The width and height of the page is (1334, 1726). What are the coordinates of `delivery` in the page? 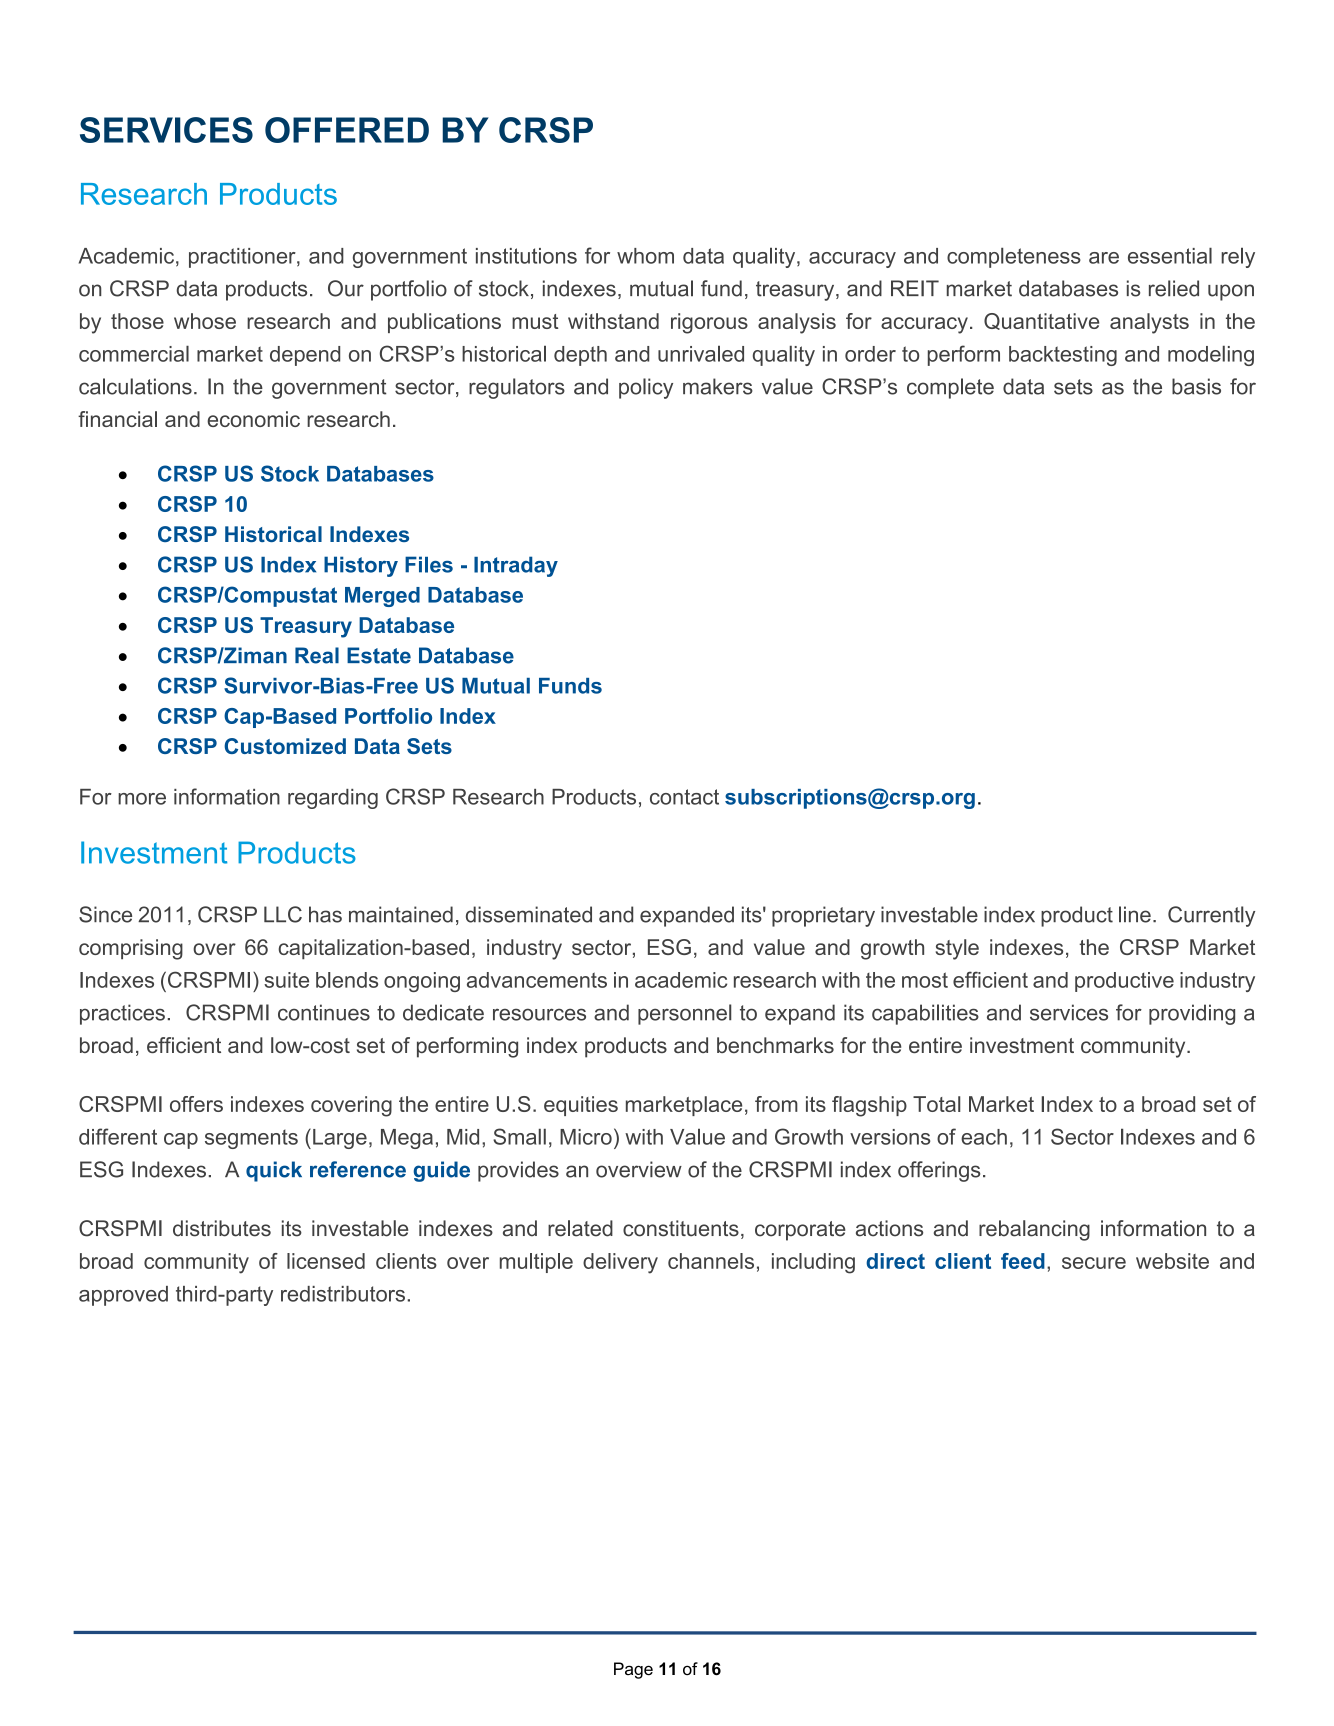 It's located at (620, 1263).
